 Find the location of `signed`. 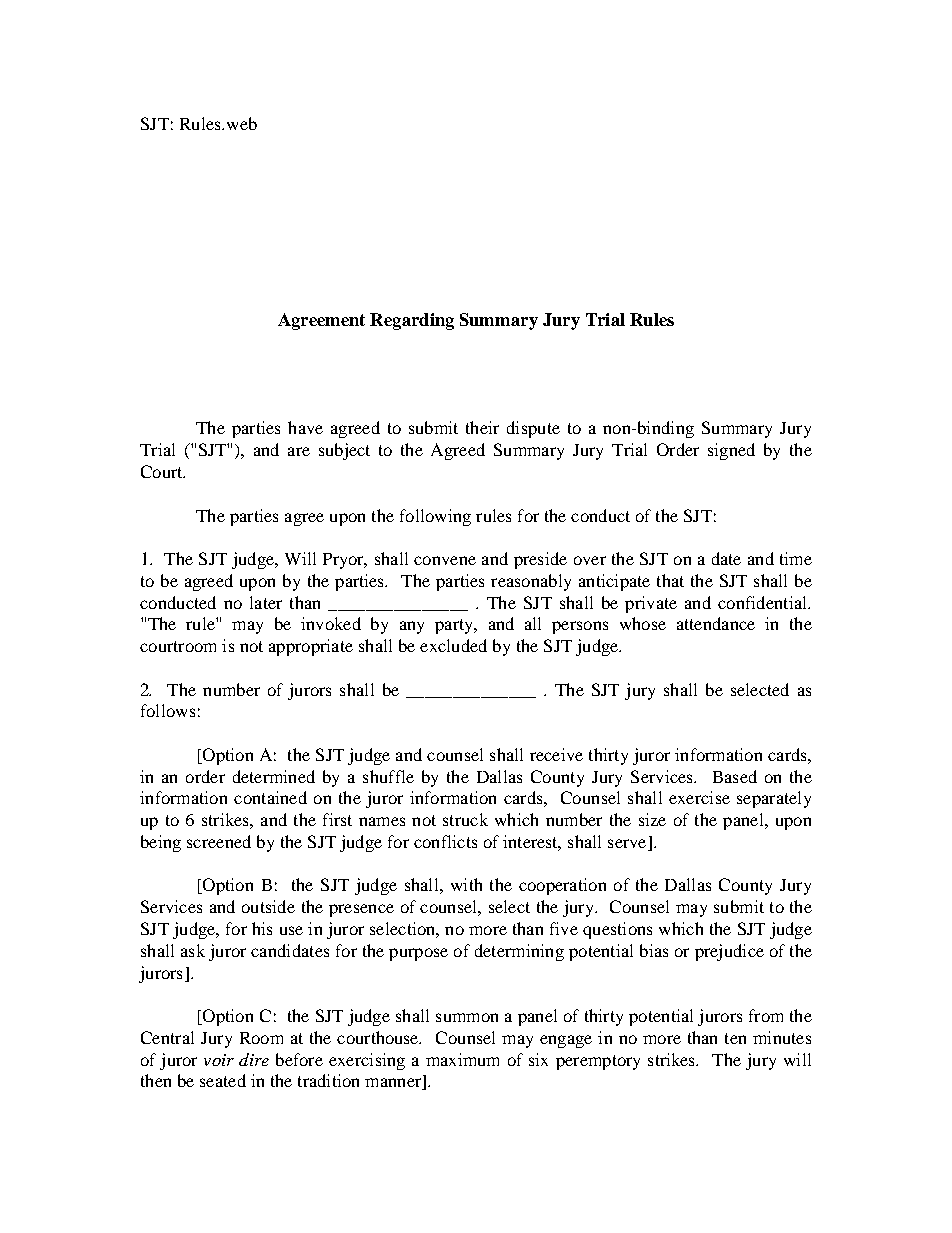

signed is located at coordinates (731, 451).
